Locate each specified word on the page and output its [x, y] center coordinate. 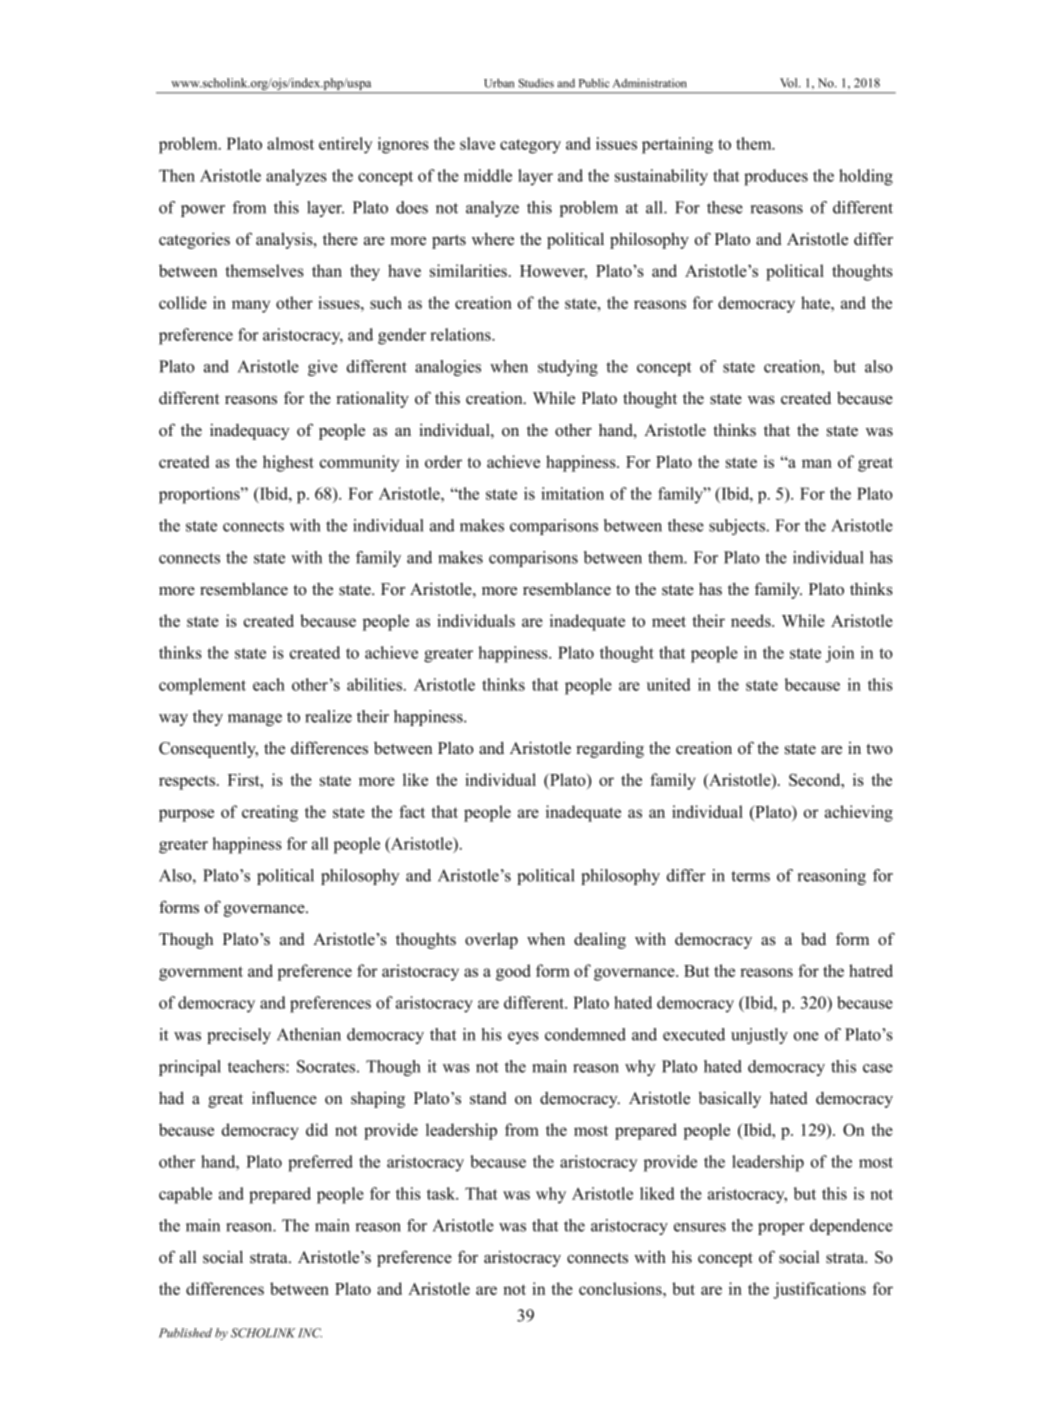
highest [288, 463]
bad [813, 939]
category [530, 146]
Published [185, 1333]
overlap [491, 940]
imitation [572, 493]
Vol [790, 83]
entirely [345, 145]
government [201, 973]
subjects [738, 527]
